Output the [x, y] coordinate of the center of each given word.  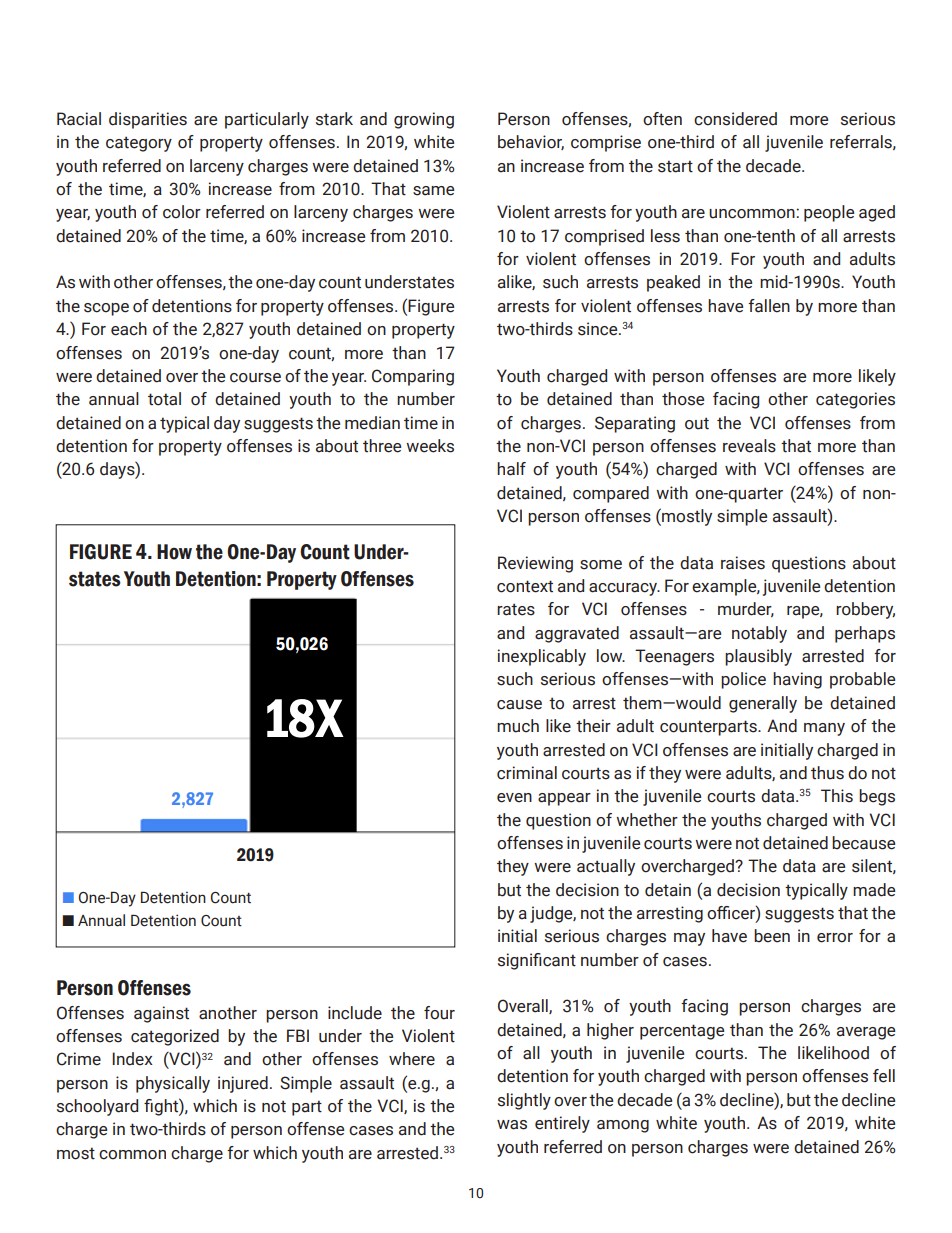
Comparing [413, 377]
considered [735, 119]
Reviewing [535, 564]
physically [173, 1084]
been [772, 936]
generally [763, 704]
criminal [527, 773]
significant [537, 961]
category [139, 144]
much [518, 726]
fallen [769, 306]
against [161, 1014]
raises [743, 563]
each [129, 329]
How [174, 552]
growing [424, 120]
